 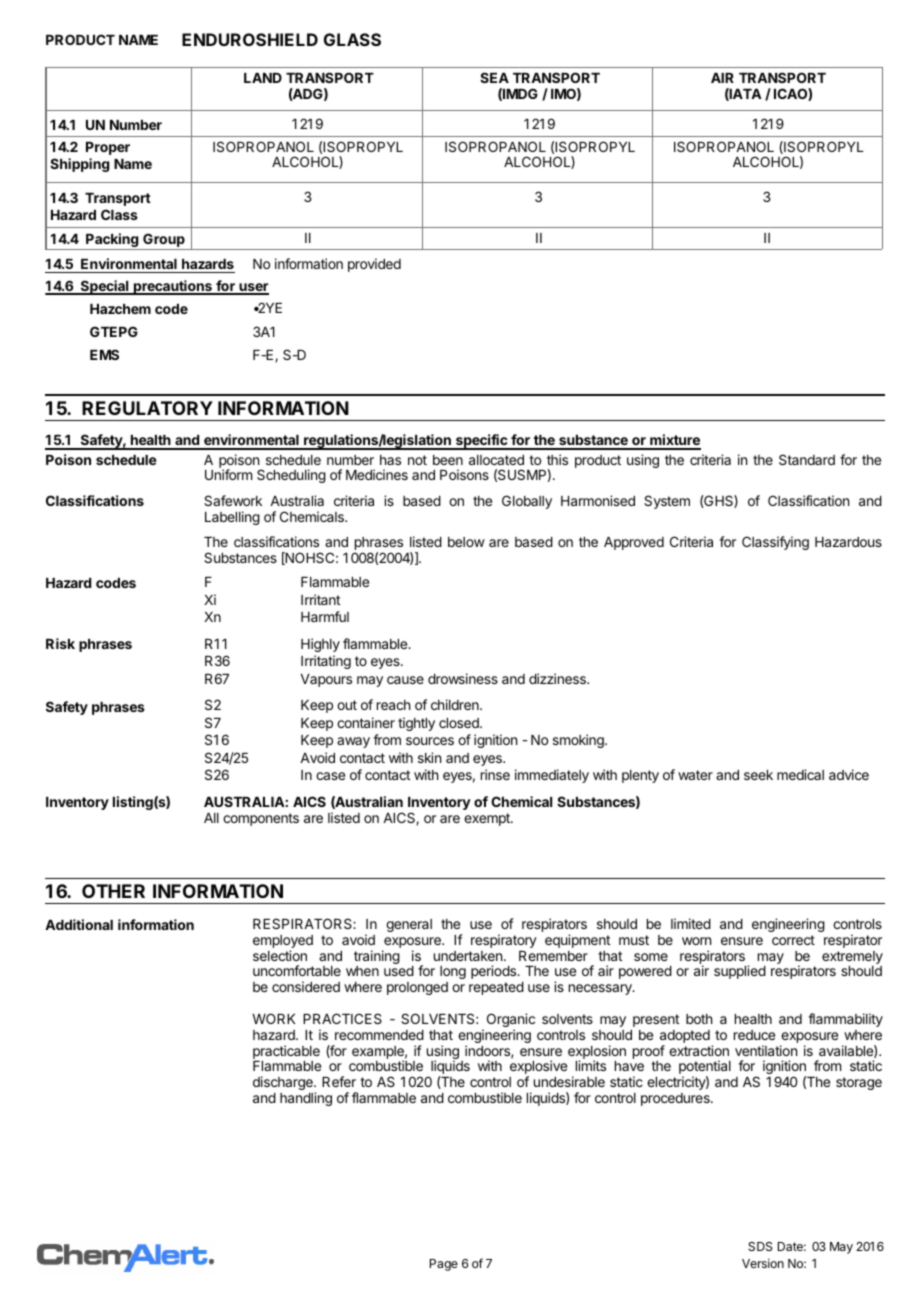 I want to click on GLASS, so click(x=352, y=39).
